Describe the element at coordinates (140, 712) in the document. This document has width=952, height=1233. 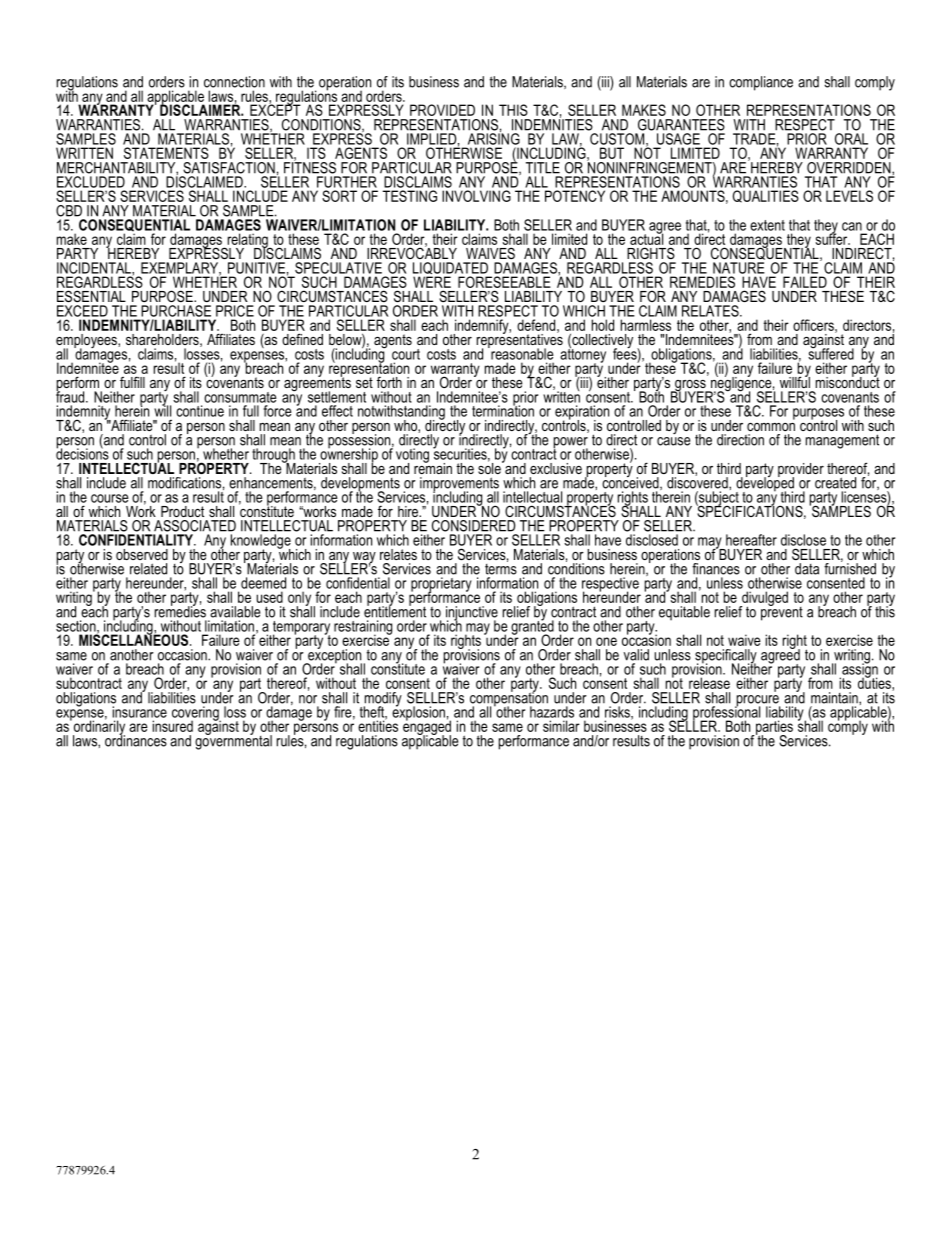
I see `insurance` at that location.
